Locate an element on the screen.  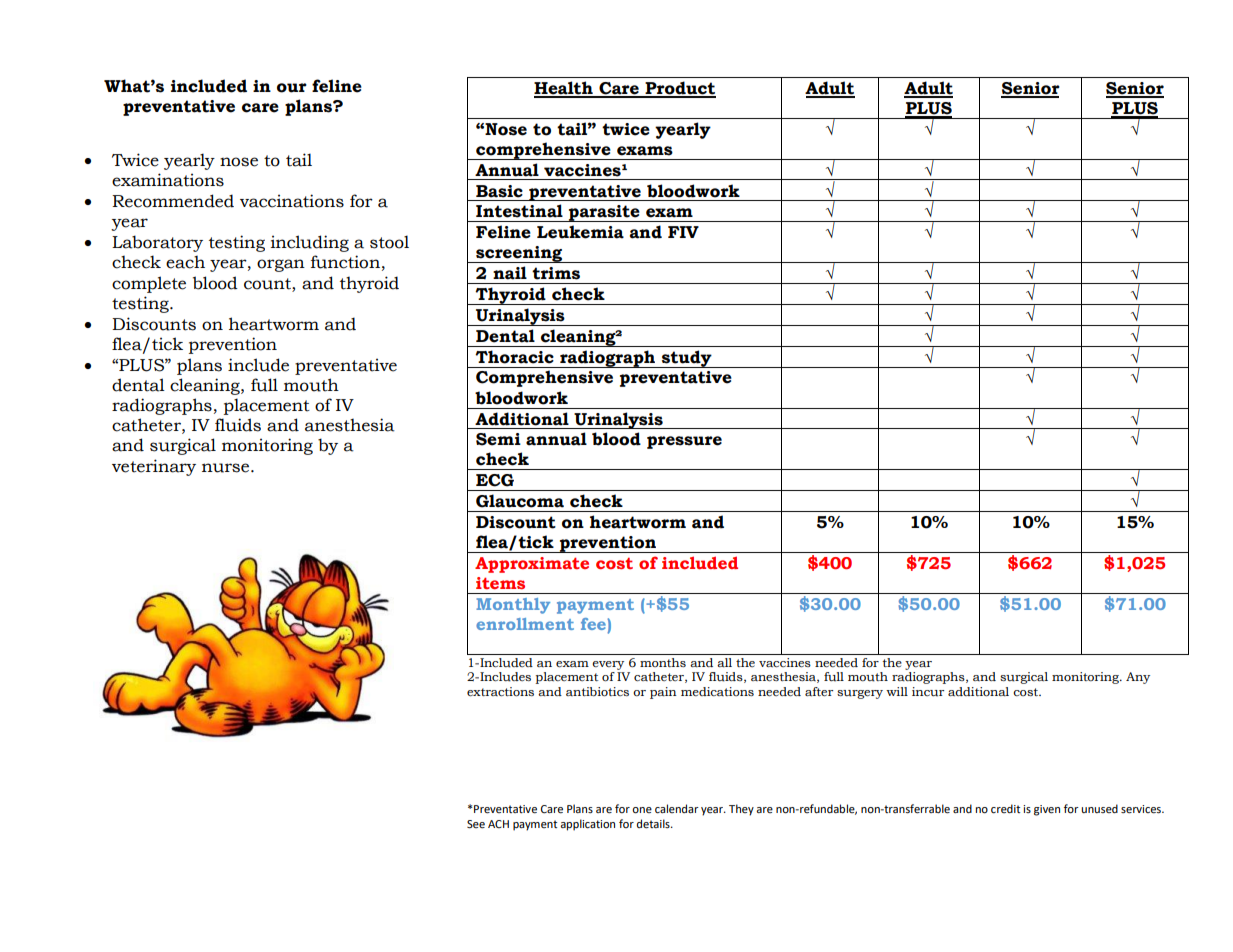
Monthly is located at coordinates (513, 606).
